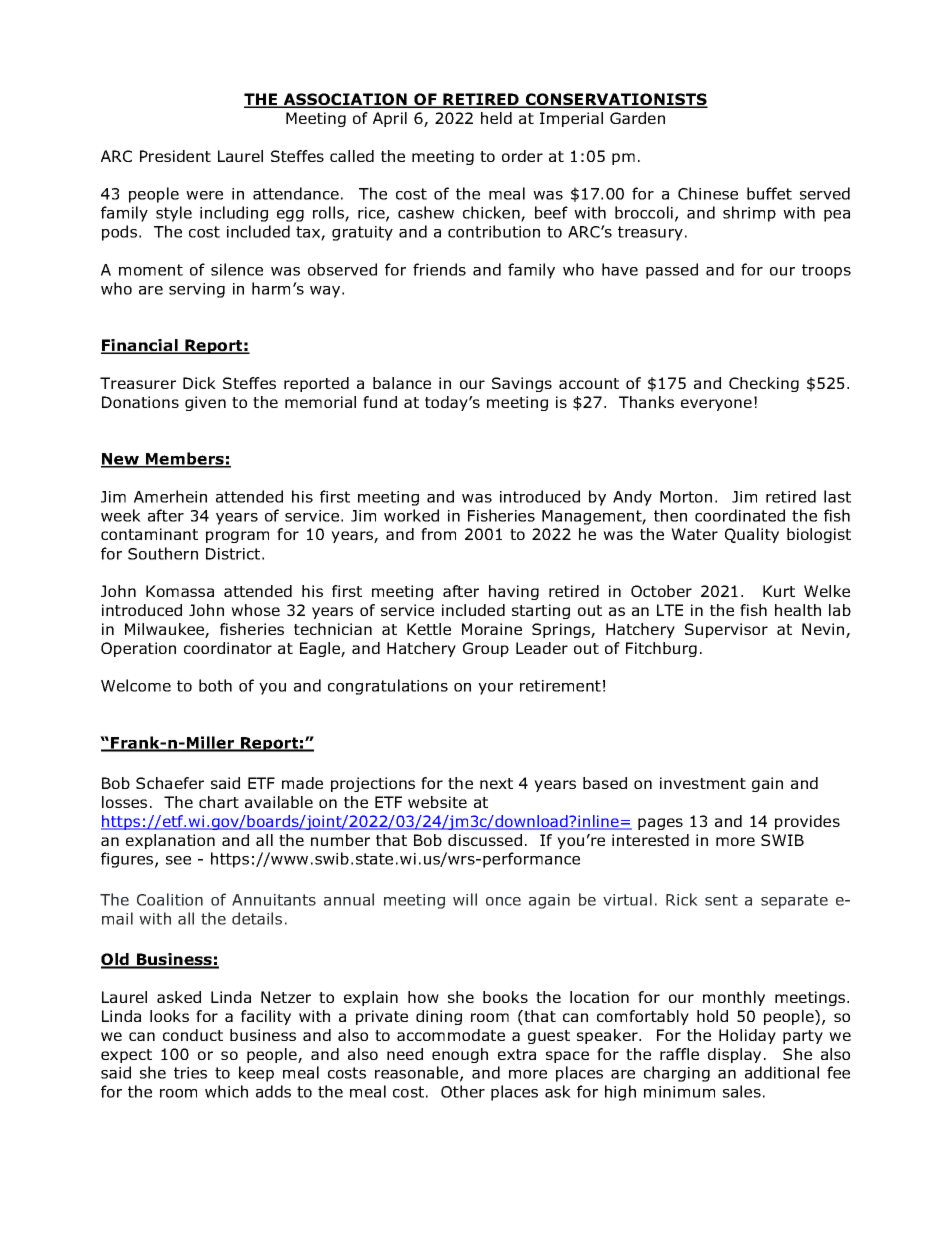 The width and height of the image is (952, 1233). Describe the element at coordinates (190, 1073) in the image. I see `tries` at that location.
